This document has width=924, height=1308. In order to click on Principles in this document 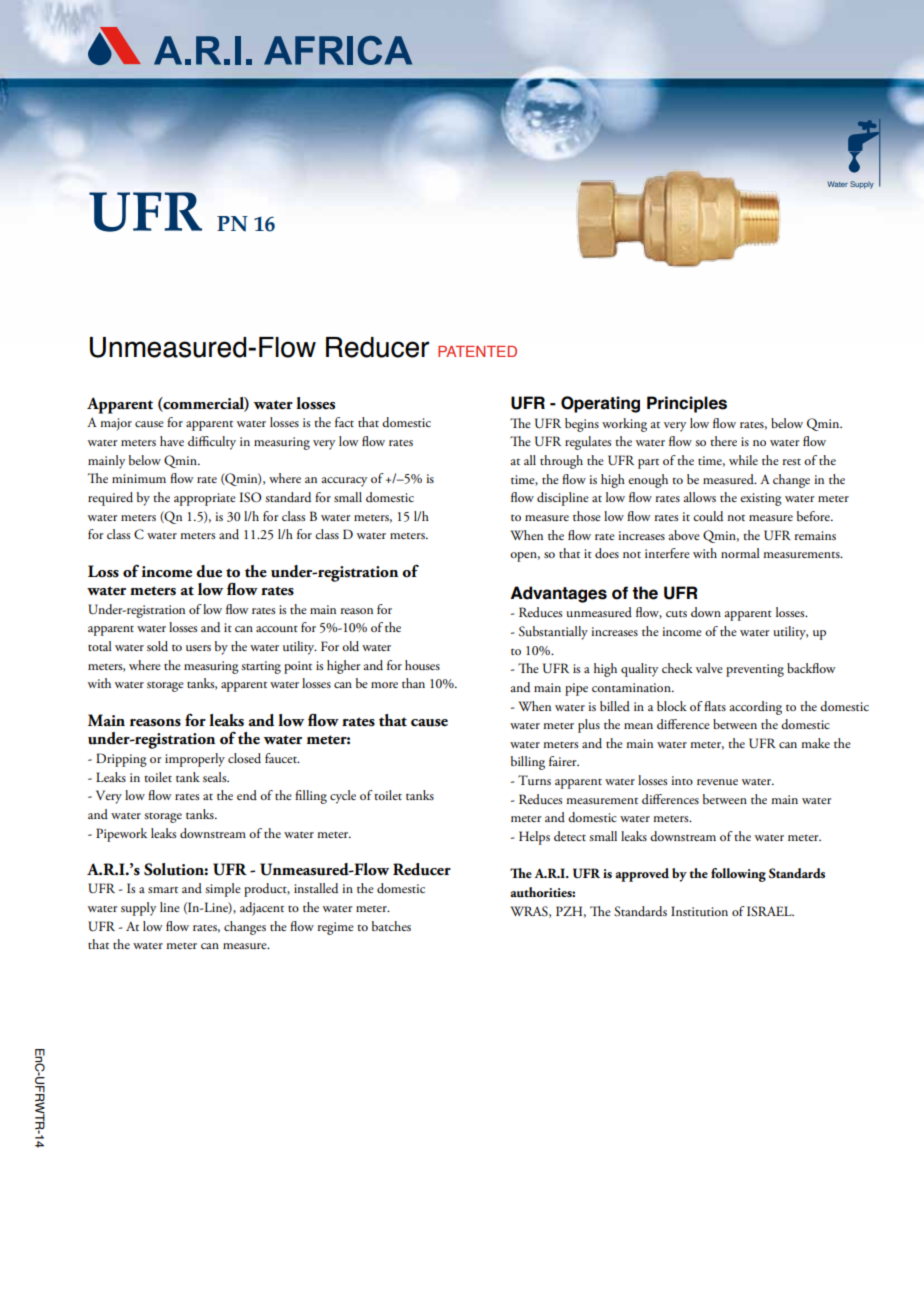, I will do `click(687, 404)`.
